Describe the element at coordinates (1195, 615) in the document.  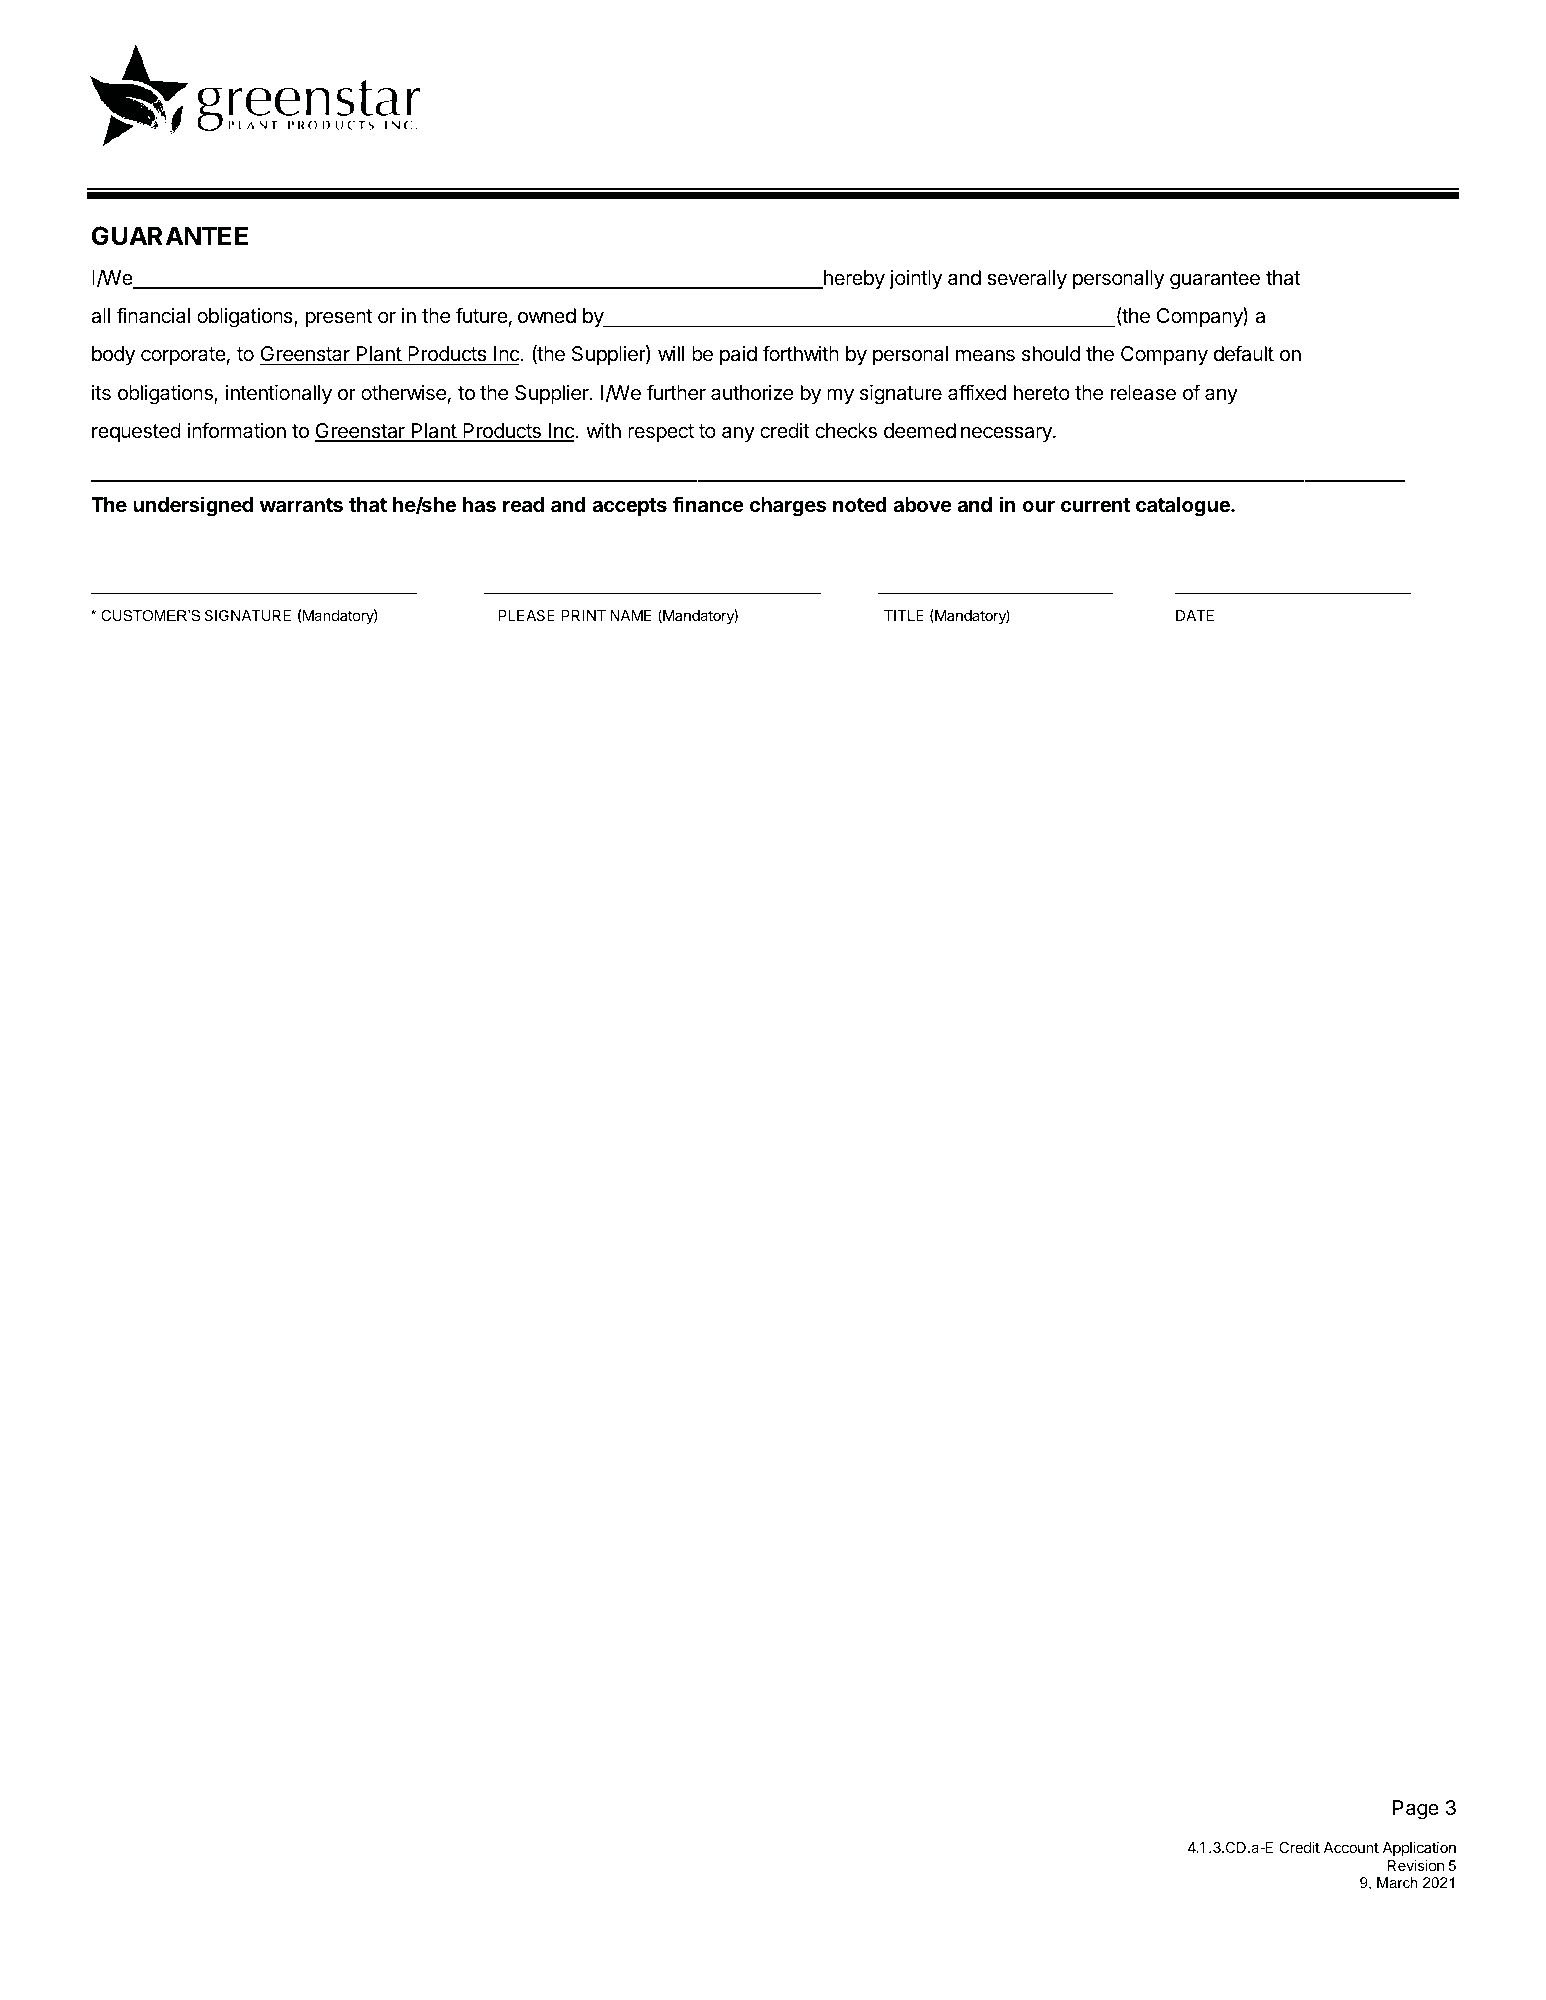
I see `DATE` at that location.
